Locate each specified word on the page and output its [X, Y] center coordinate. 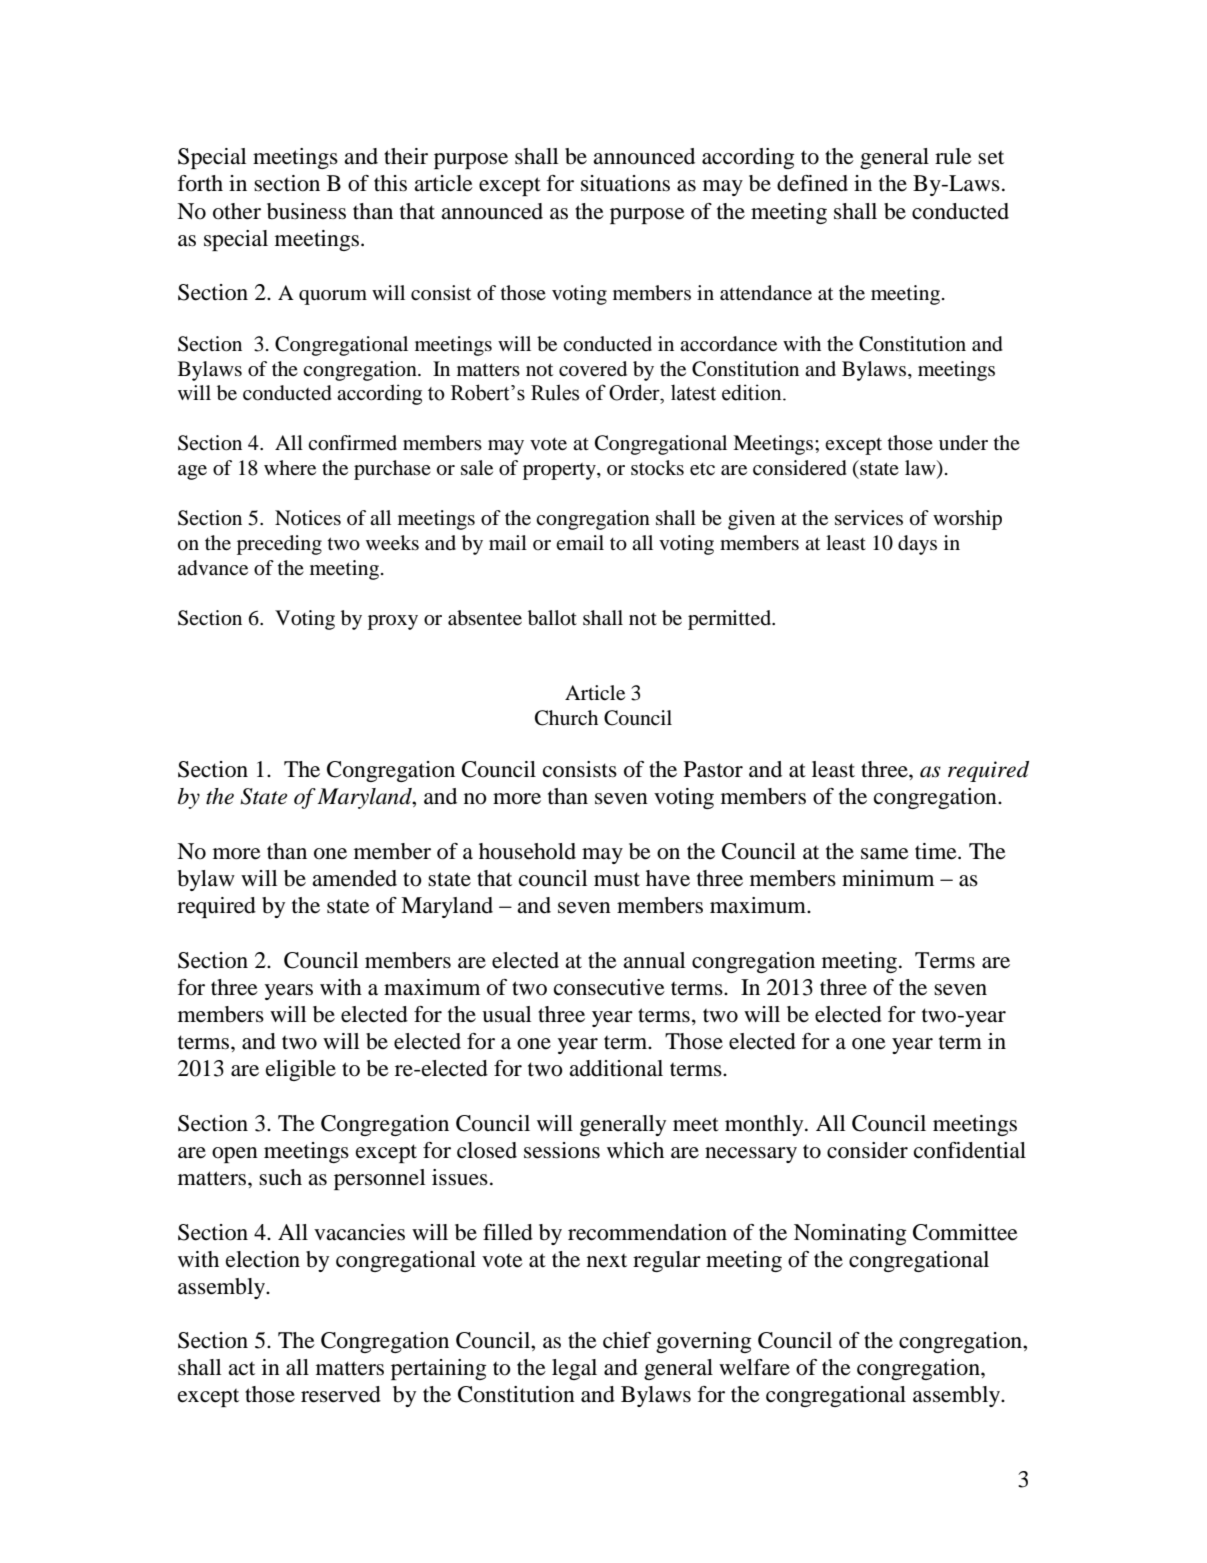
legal [574, 1369]
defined [812, 183]
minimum [888, 878]
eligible [301, 1070]
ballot [552, 618]
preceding [279, 545]
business [306, 211]
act [241, 1369]
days [917, 545]
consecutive [609, 987]
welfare [754, 1367]
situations [625, 183]
